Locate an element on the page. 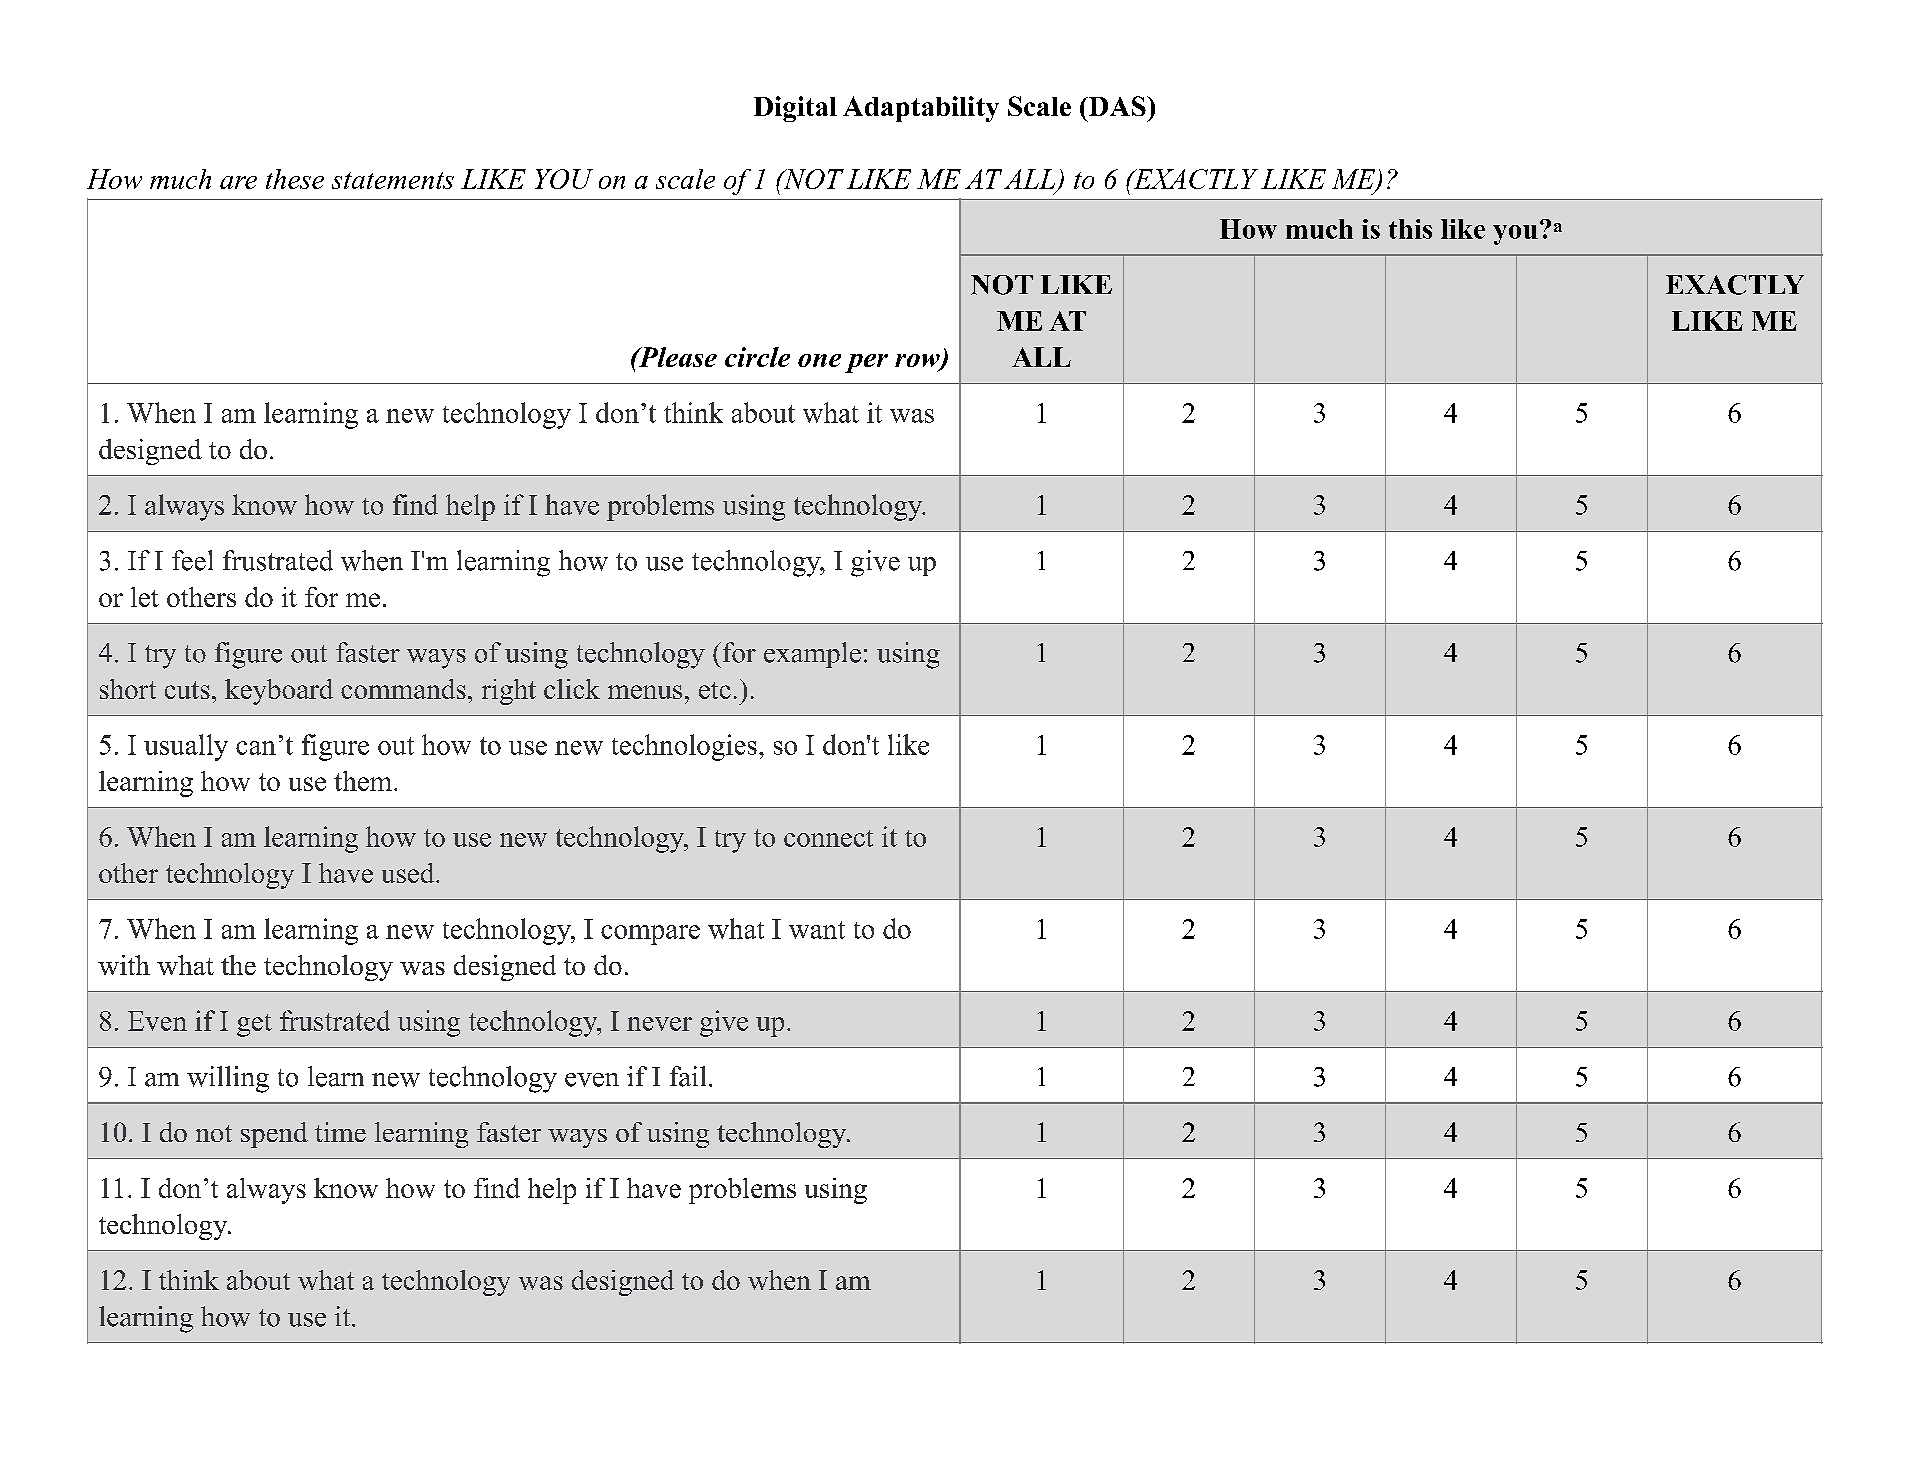  want is located at coordinates (817, 930).
